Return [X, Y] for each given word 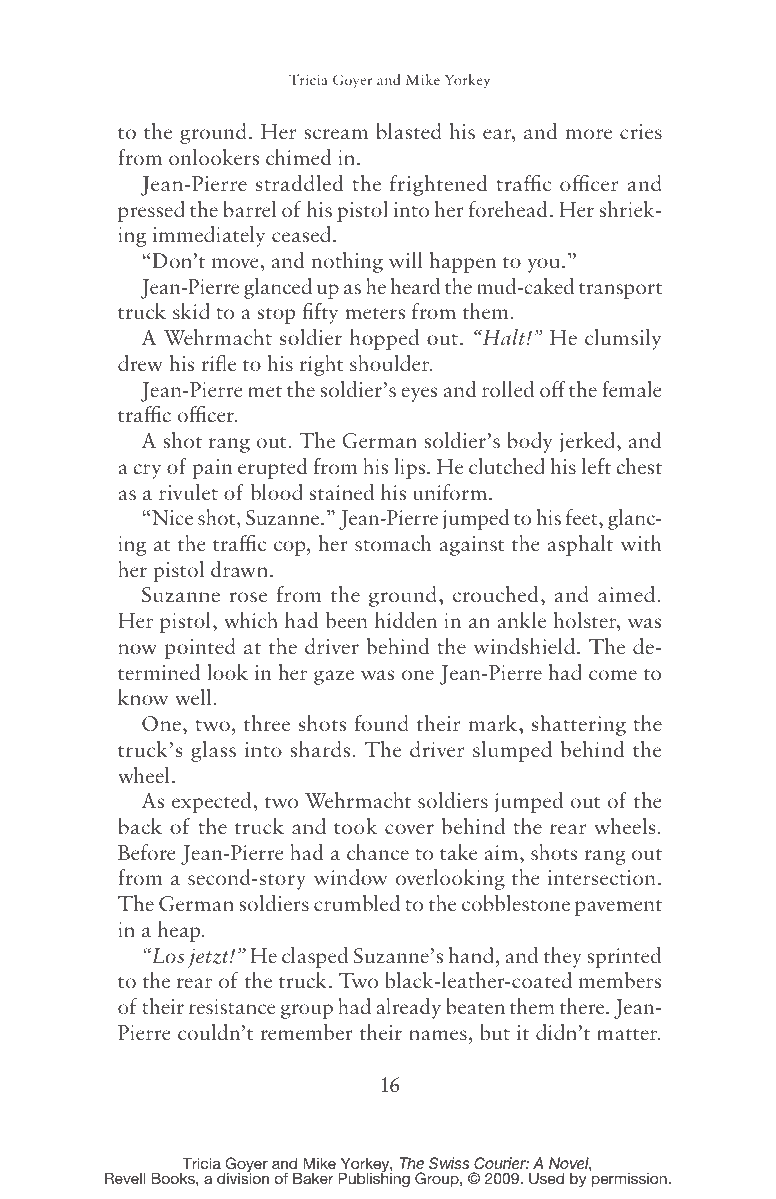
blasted [409, 131]
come [613, 675]
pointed [200, 648]
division [243, 1177]
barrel [250, 209]
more [589, 134]
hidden [406, 620]
